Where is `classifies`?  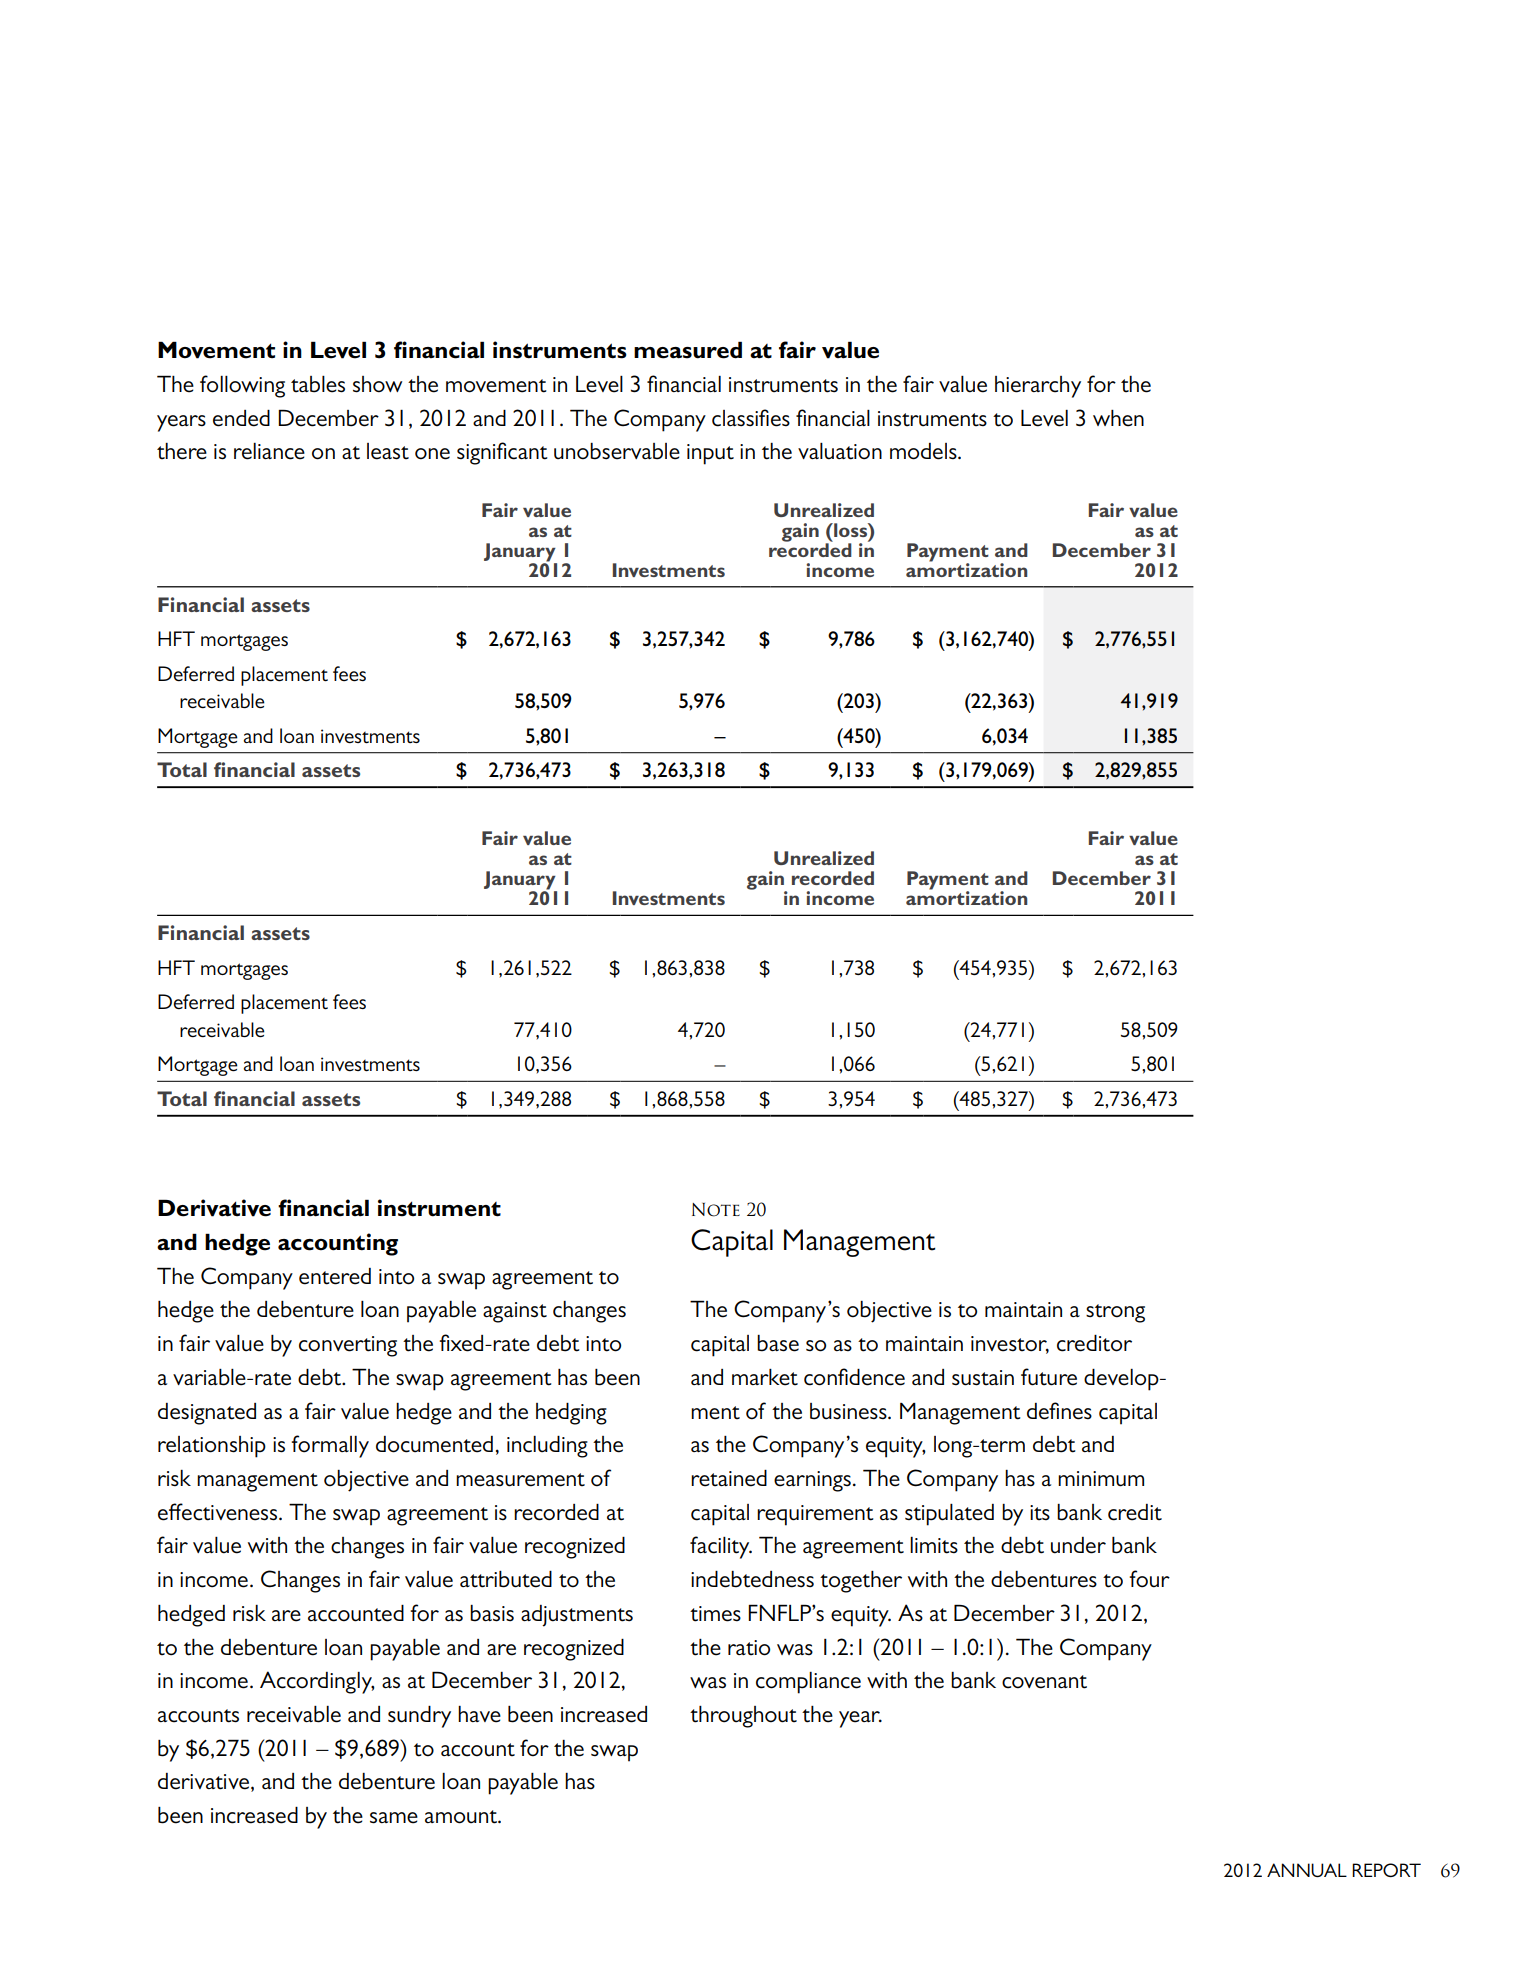
classifies is located at coordinates (751, 418).
